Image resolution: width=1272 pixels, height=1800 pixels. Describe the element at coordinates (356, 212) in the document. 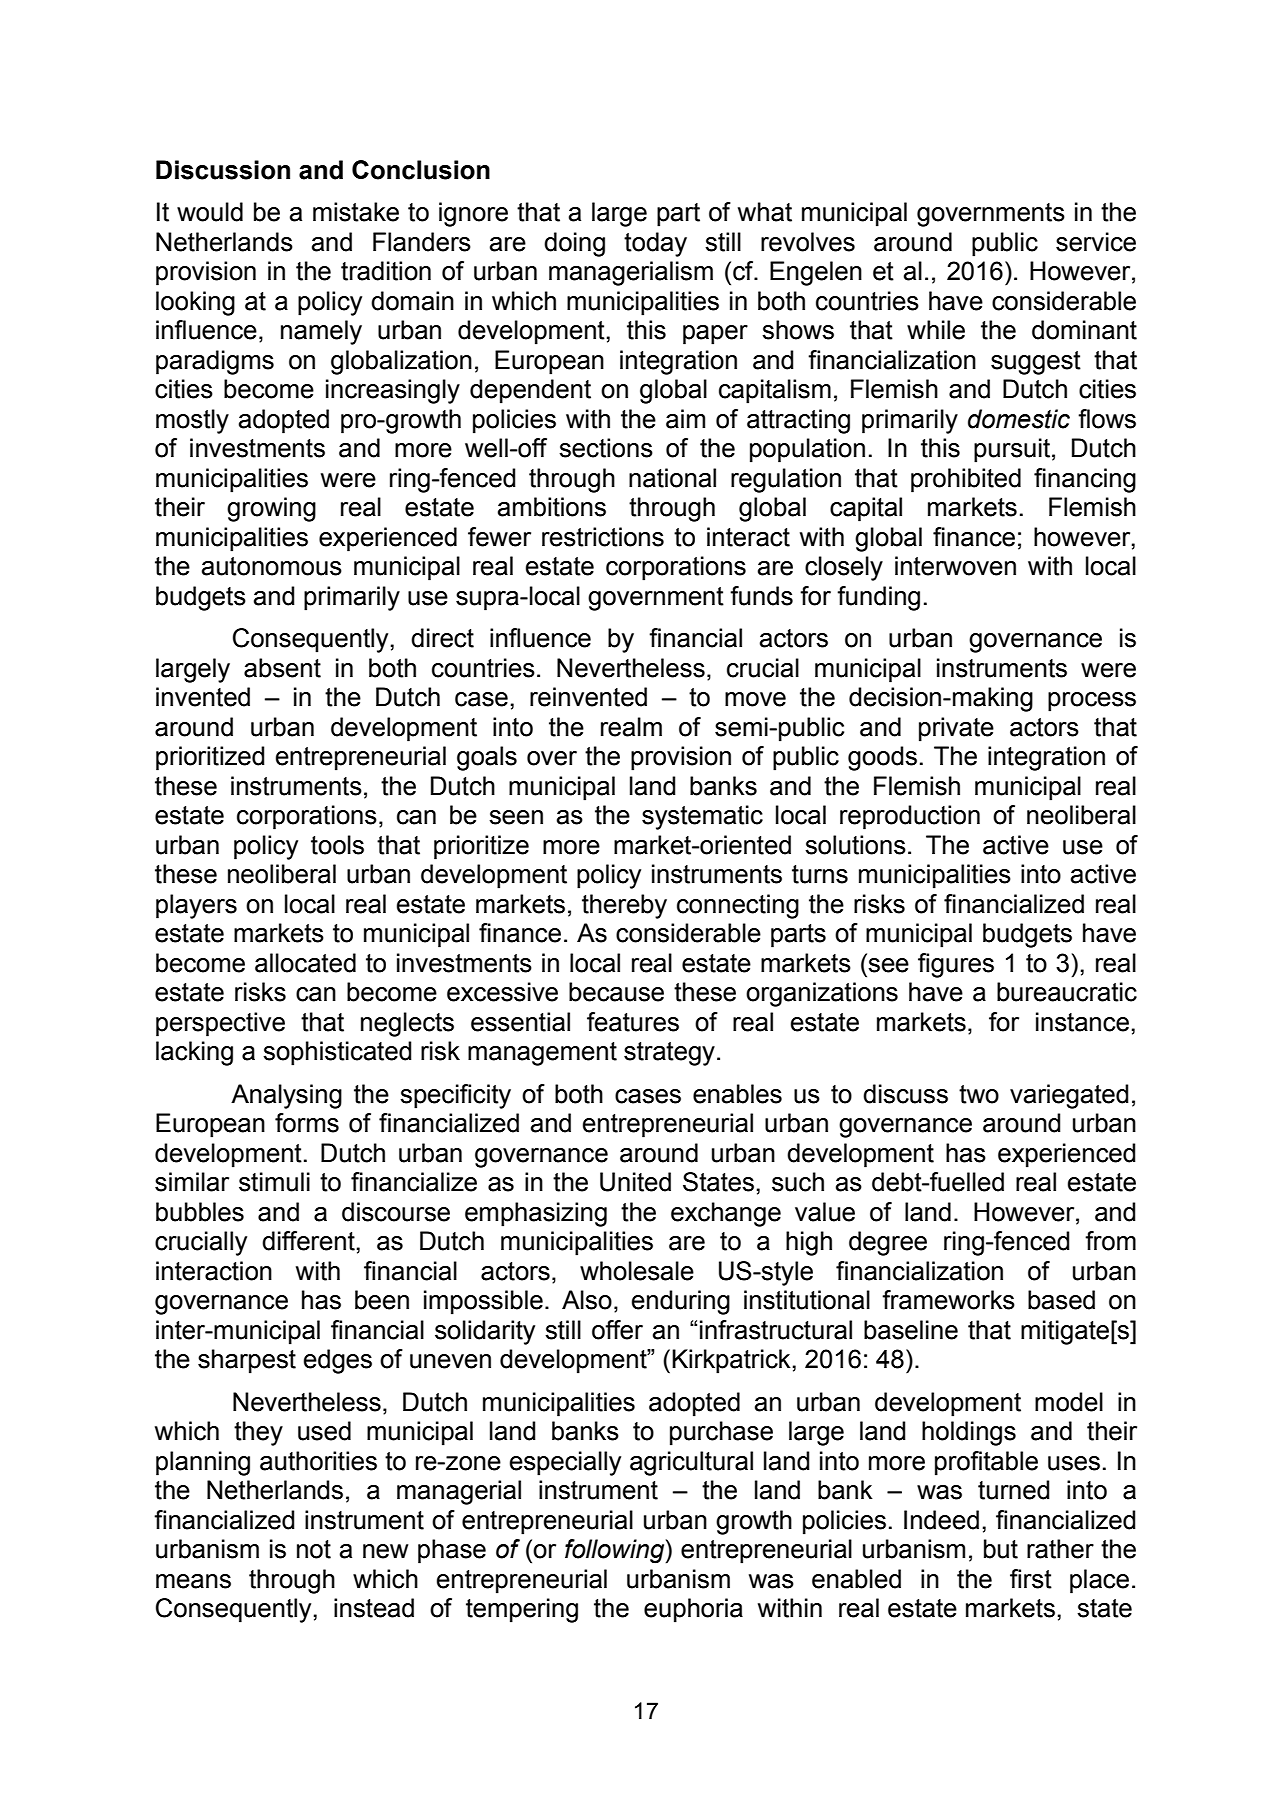

I see `mistake` at that location.
